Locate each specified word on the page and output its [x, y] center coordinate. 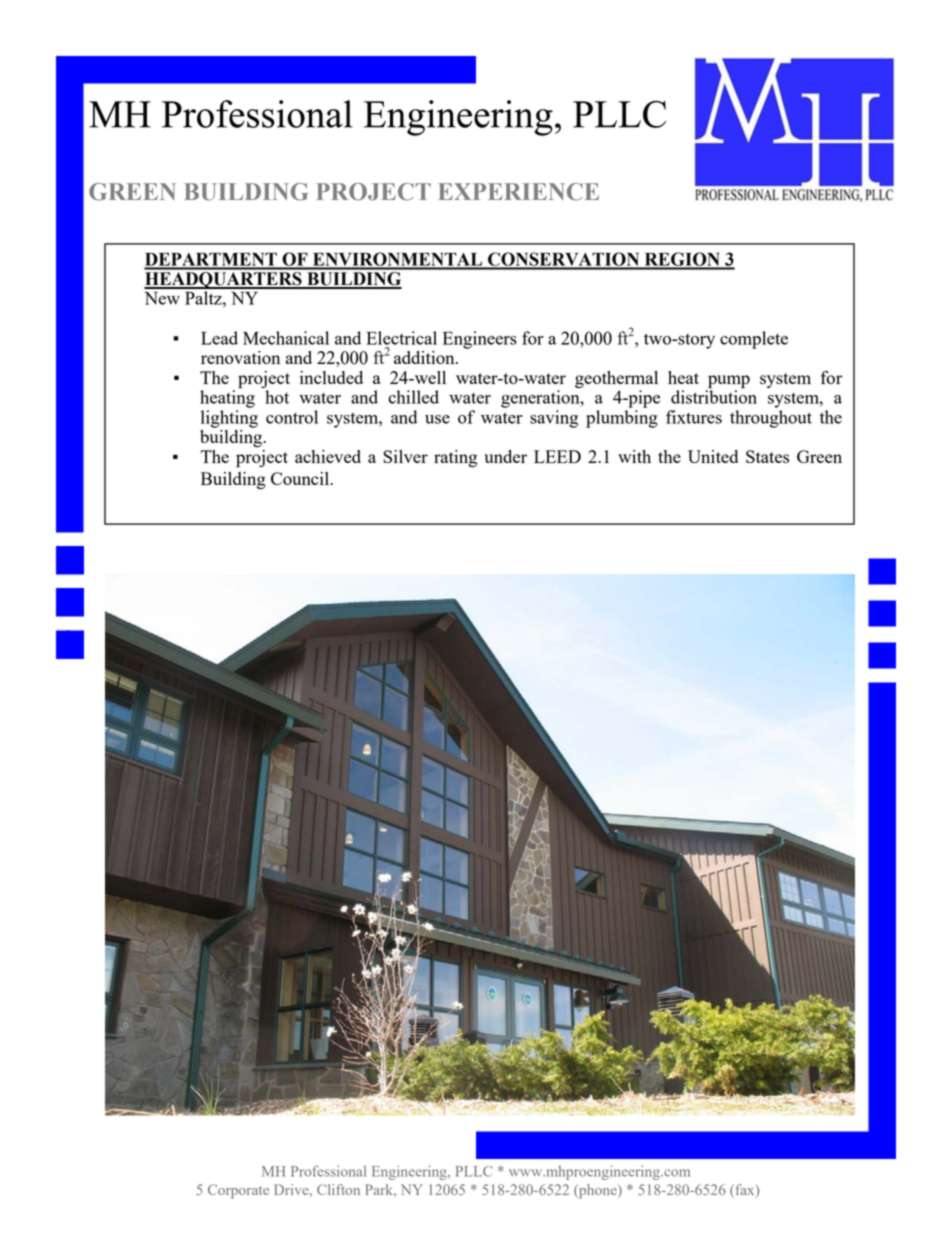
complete [754, 340]
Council [301, 478]
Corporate [238, 1191]
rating [455, 458]
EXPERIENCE [518, 192]
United [713, 456]
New [162, 298]
